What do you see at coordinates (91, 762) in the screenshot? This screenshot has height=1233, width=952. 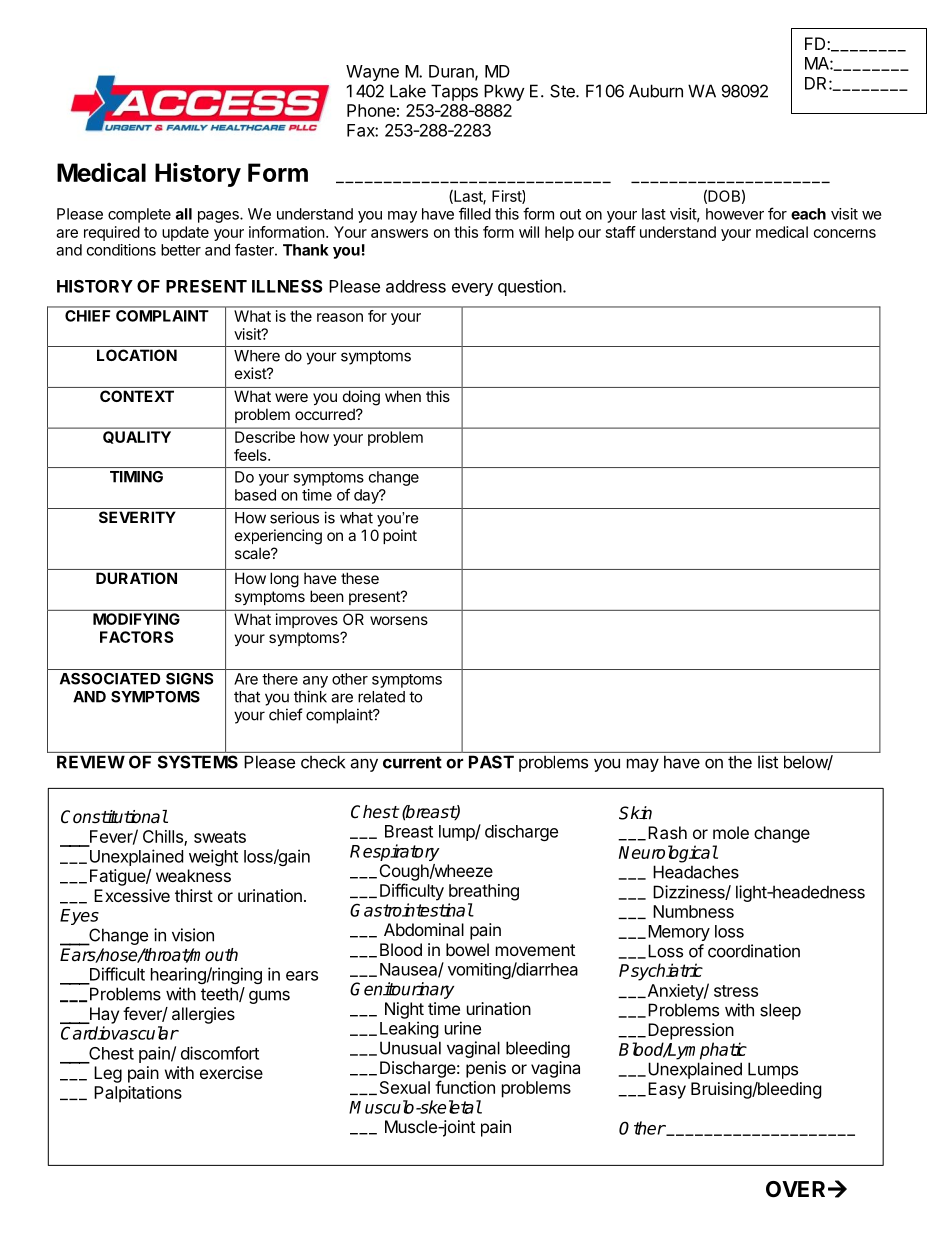 I see `REVIEW` at bounding box center [91, 762].
